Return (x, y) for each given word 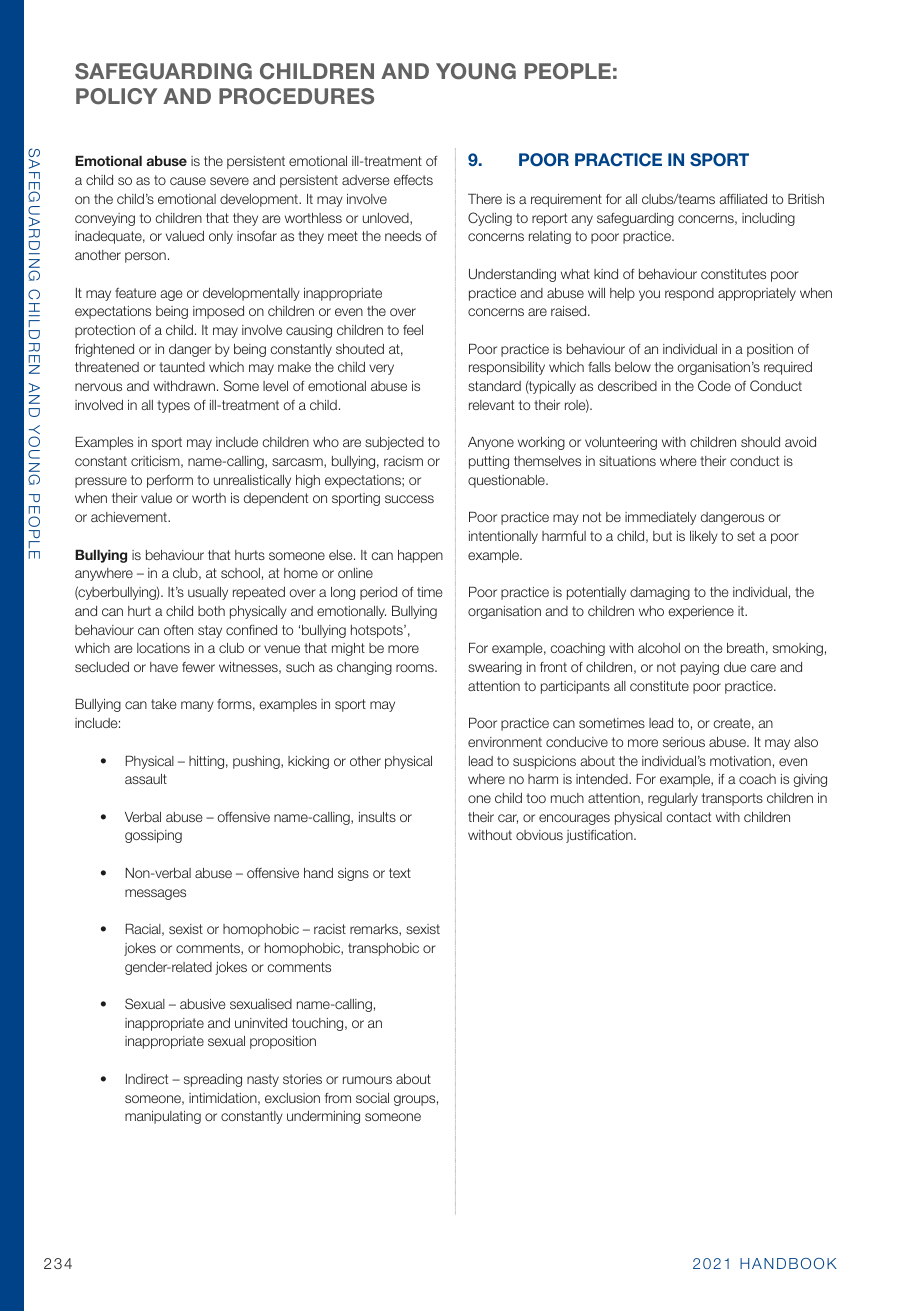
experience (701, 612)
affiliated (743, 199)
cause (188, 181)
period (378, 593)
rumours (367, 1080)
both (211, 611)
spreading (213, 1080)
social (372, 1098)
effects (413, 180)
